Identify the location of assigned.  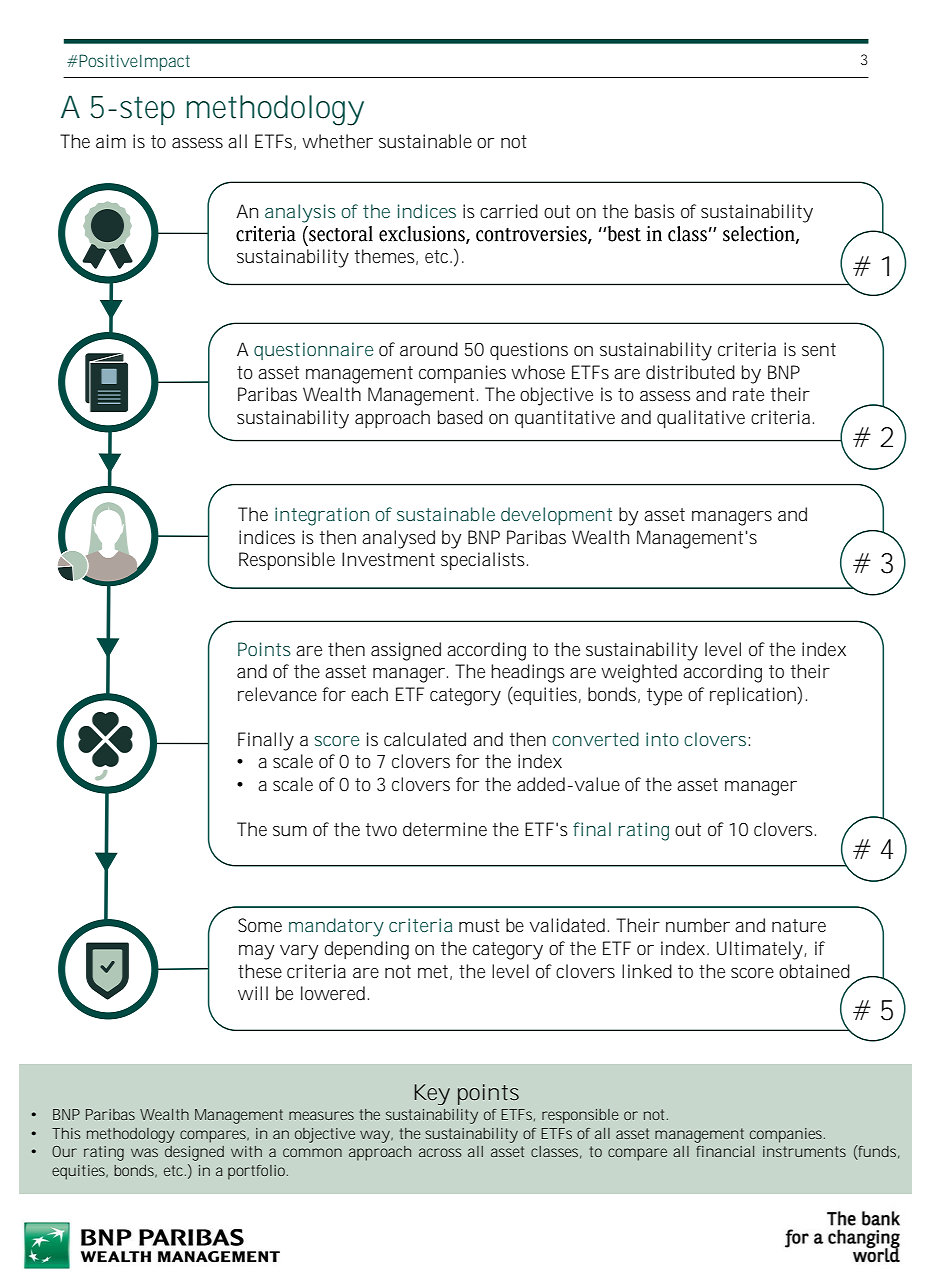
(406, 651).
